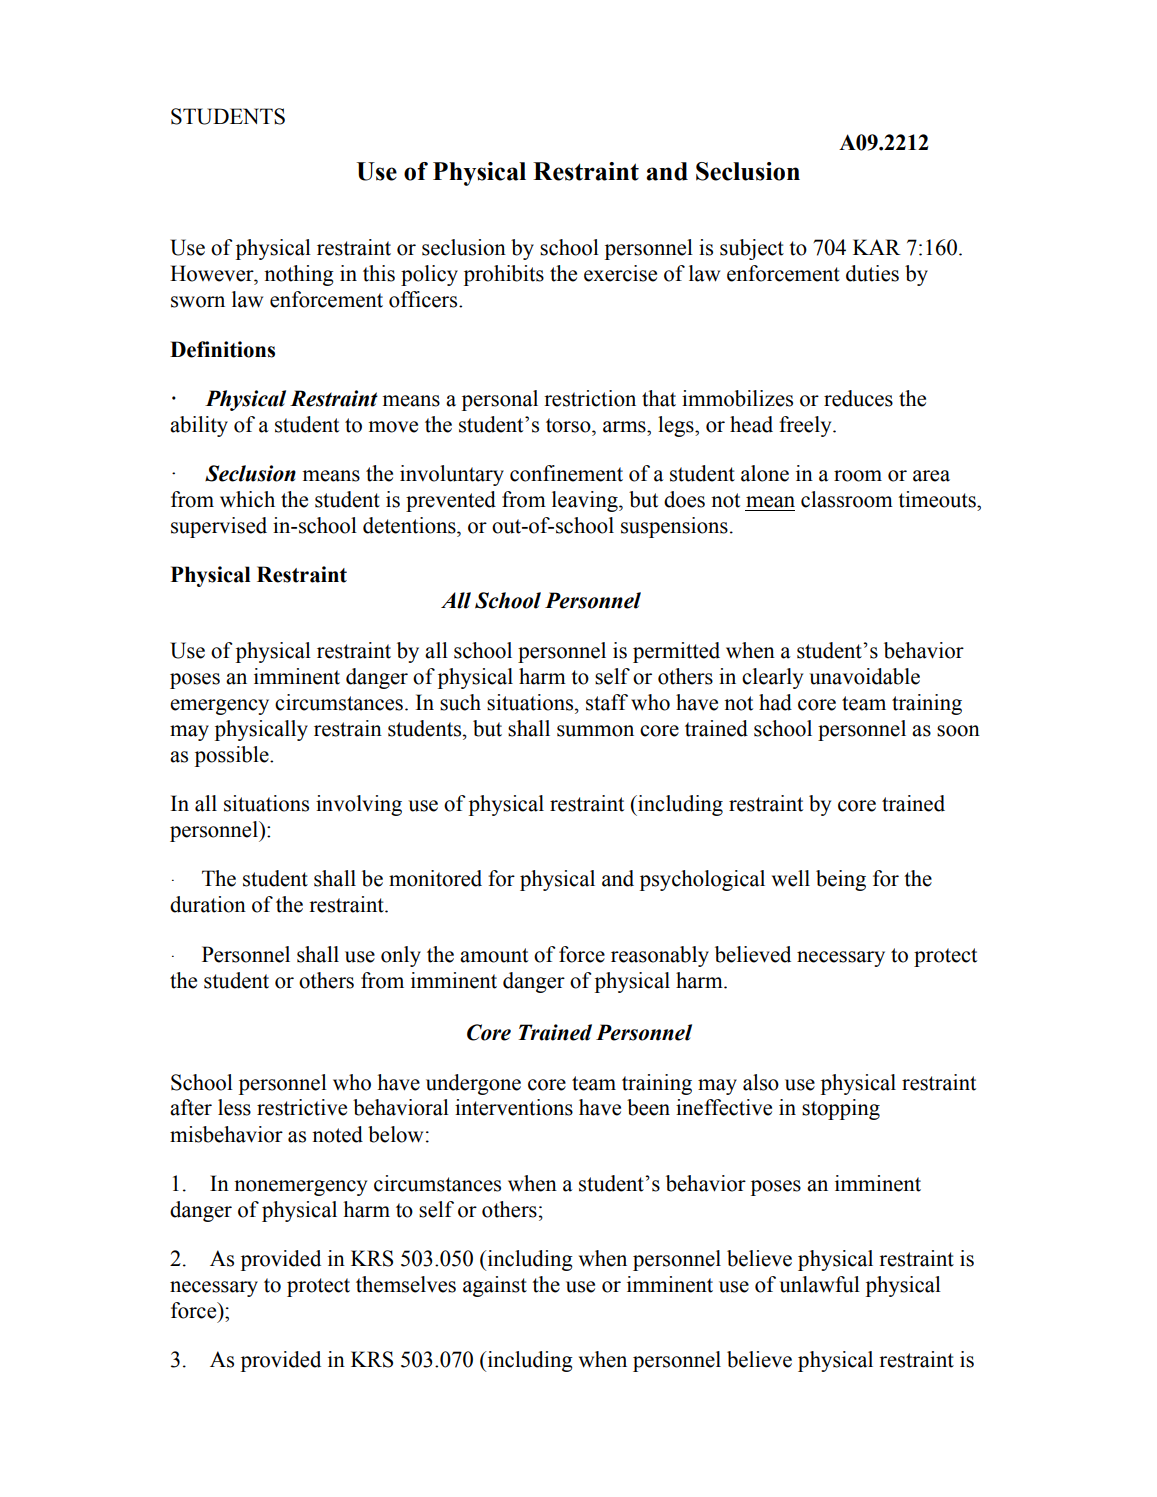  I want to click on themselves, so click(406, 1284).
